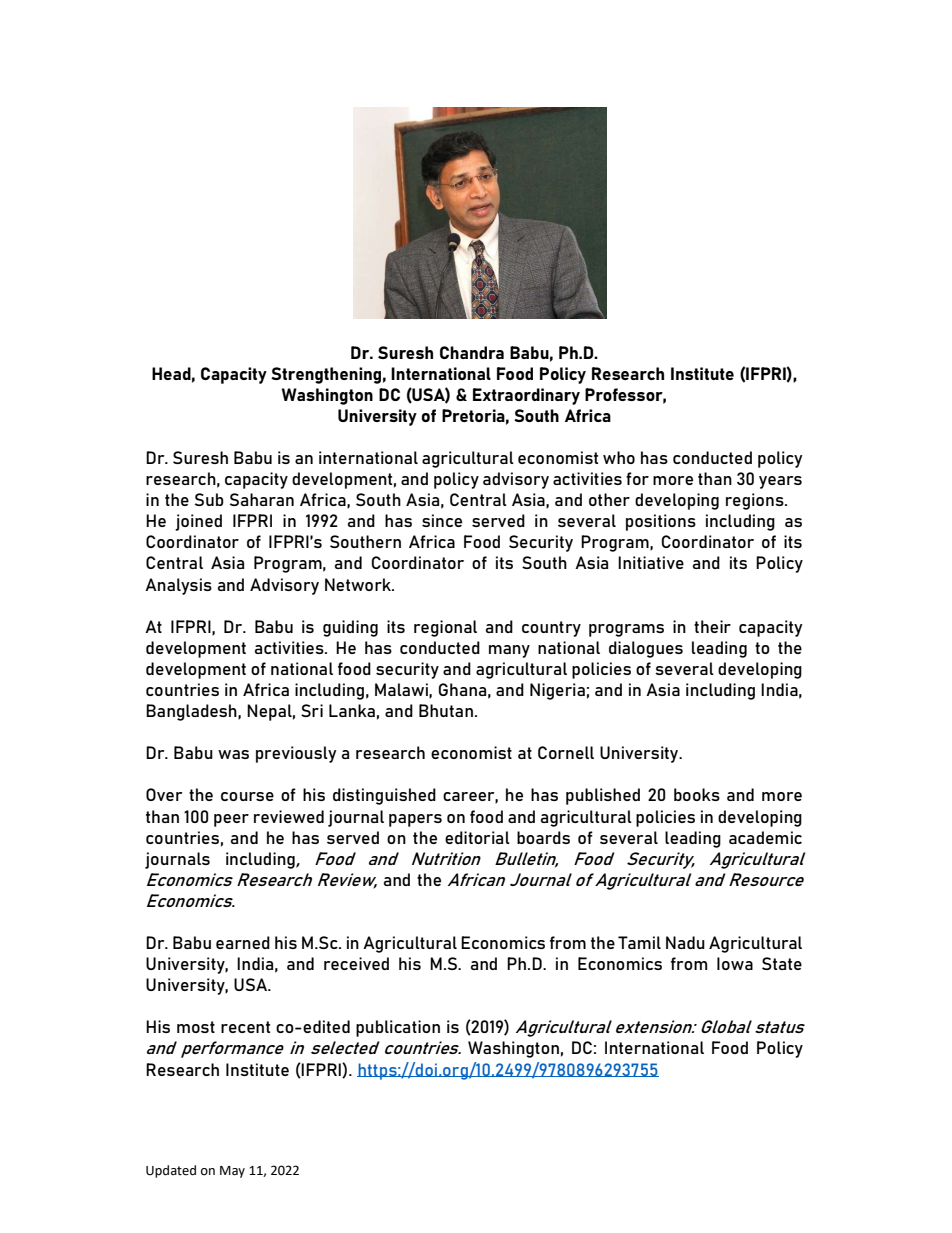 This image has width=952, height=1233. Describe the element at coordinates (619, 457) in the image. I see `who` at that location.
